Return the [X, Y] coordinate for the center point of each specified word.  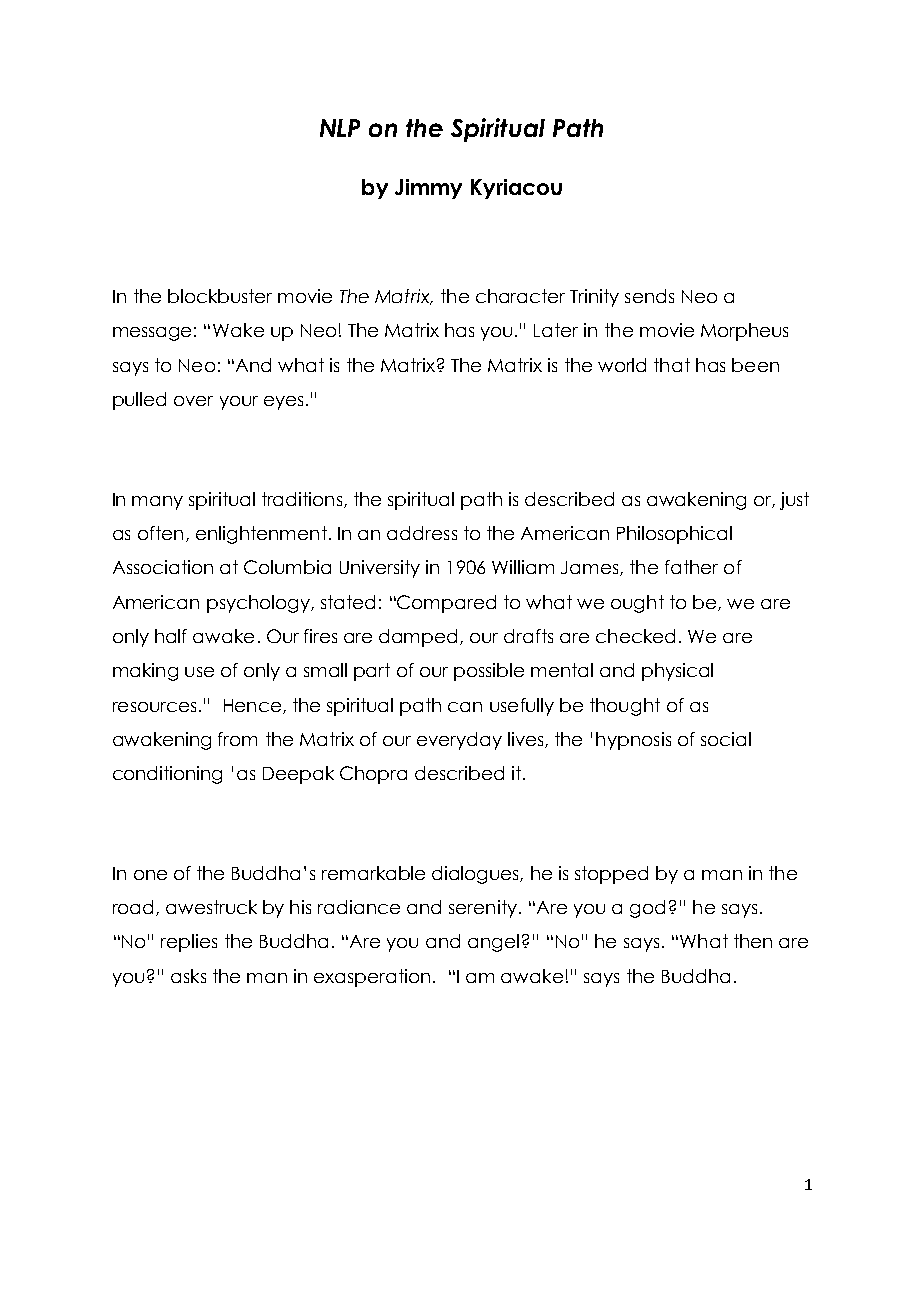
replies [189, 943]
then [753, 941]
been [755, 365]
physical [677, 672]
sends [649, 296]
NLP [340, 128]
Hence [252, 705]
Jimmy [428, 189]
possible [489, 672]
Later [556, 330]
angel [493, 943]
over [193, 401]
